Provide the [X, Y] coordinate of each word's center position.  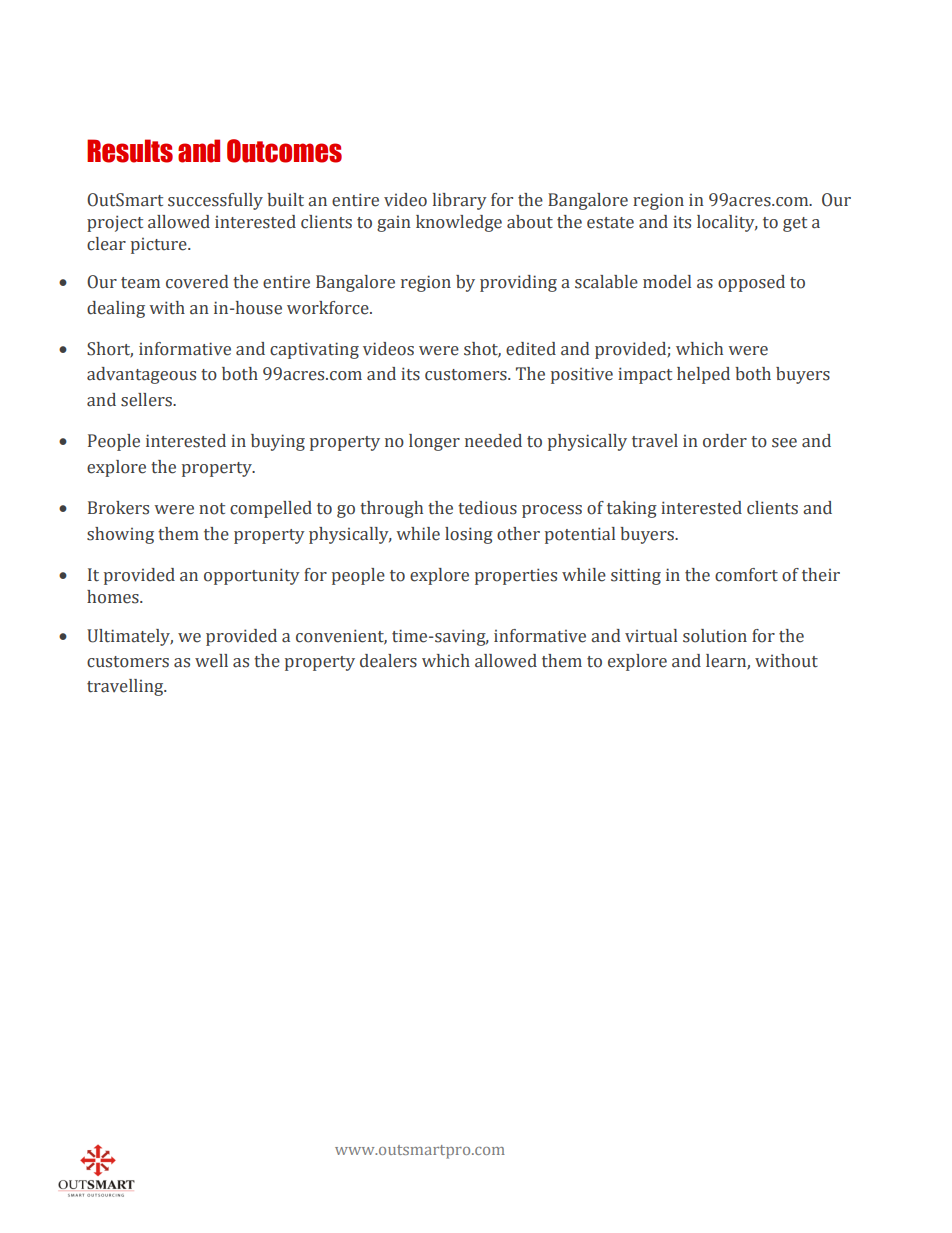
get [795, 224]
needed [493, 441]
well [211, 661]
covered [197, 282]
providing [518, 283]
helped [703, 375]
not [212, 509]
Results [130, 151]
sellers [147, 400]
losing [469, 535]
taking [632, 509]
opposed [751, 283]
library [460, 201]
